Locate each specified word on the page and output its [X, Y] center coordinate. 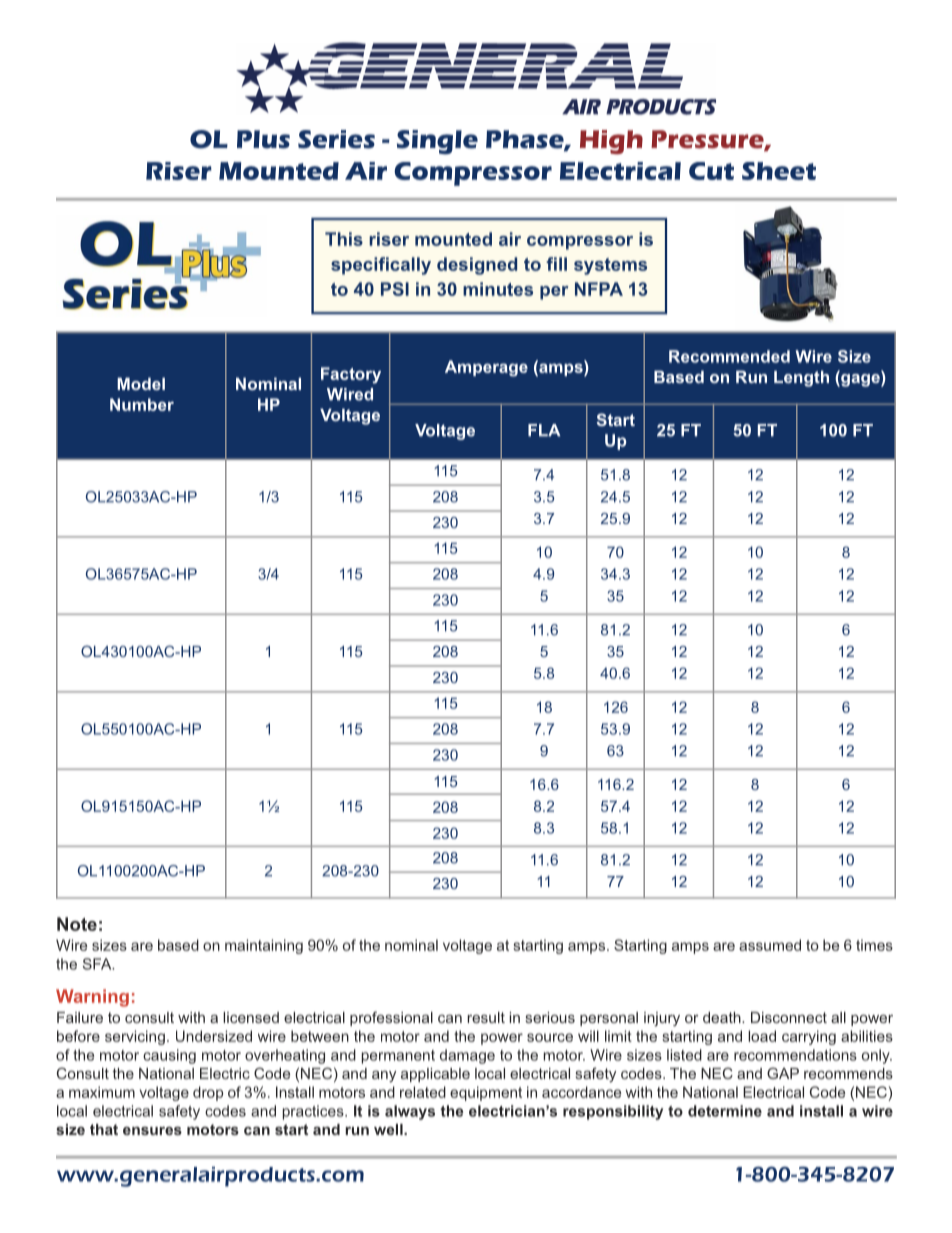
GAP [783, 1073]
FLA [544, 430]
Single [437, 142]
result [486, 1017]
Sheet [779, 171]
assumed [770, 945]
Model [141, 383]
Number [142, 404]
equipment [486, 1093]
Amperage [486, 368]
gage [860, 380]
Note [77, 924]
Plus [263, 139]
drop [208, 1093]
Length [801, 378]
